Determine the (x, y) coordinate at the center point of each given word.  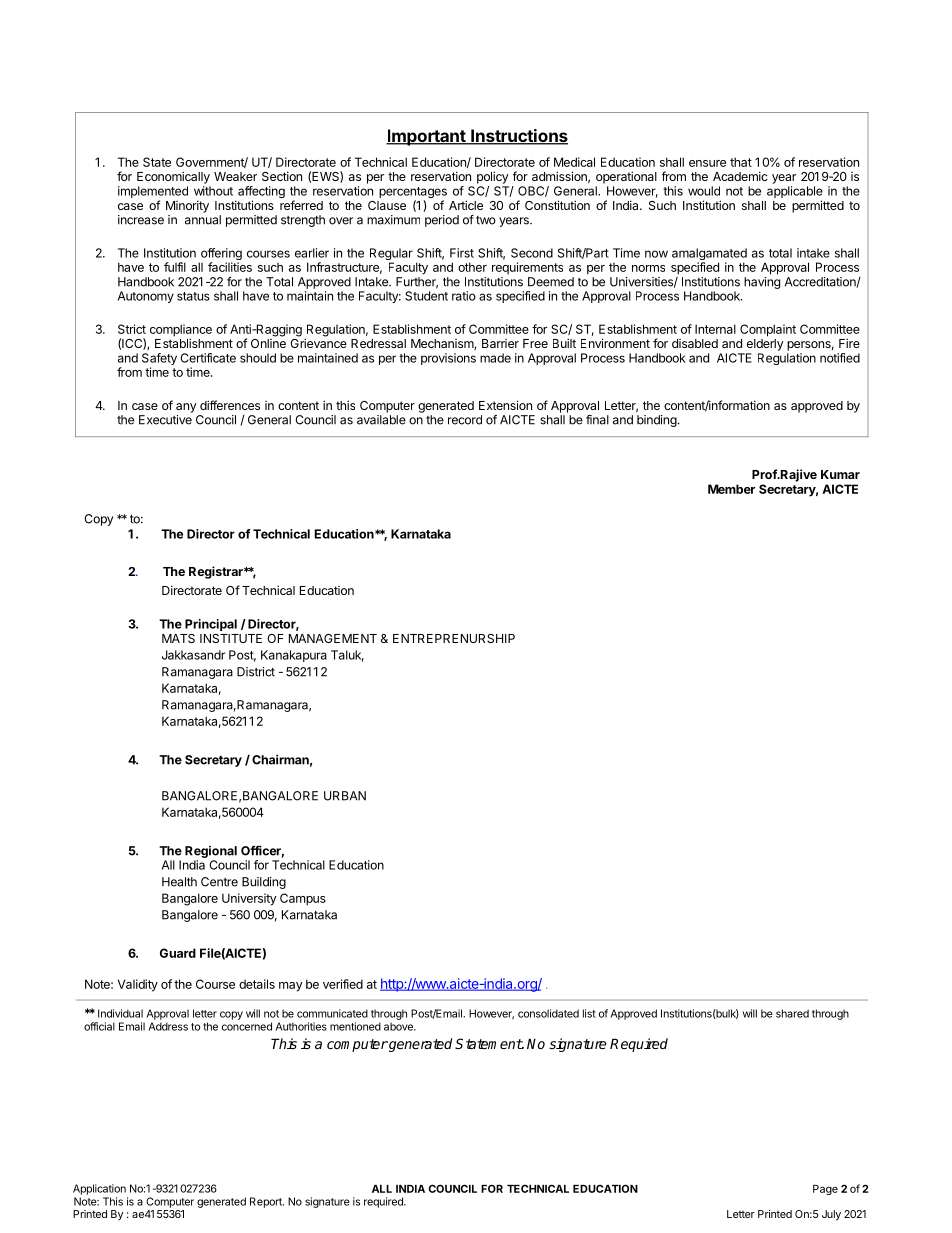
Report (267, 1202)
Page (825, 1190)
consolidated (548, 1013)
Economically (173, 177)
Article (466, 205)
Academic (740, 176)
